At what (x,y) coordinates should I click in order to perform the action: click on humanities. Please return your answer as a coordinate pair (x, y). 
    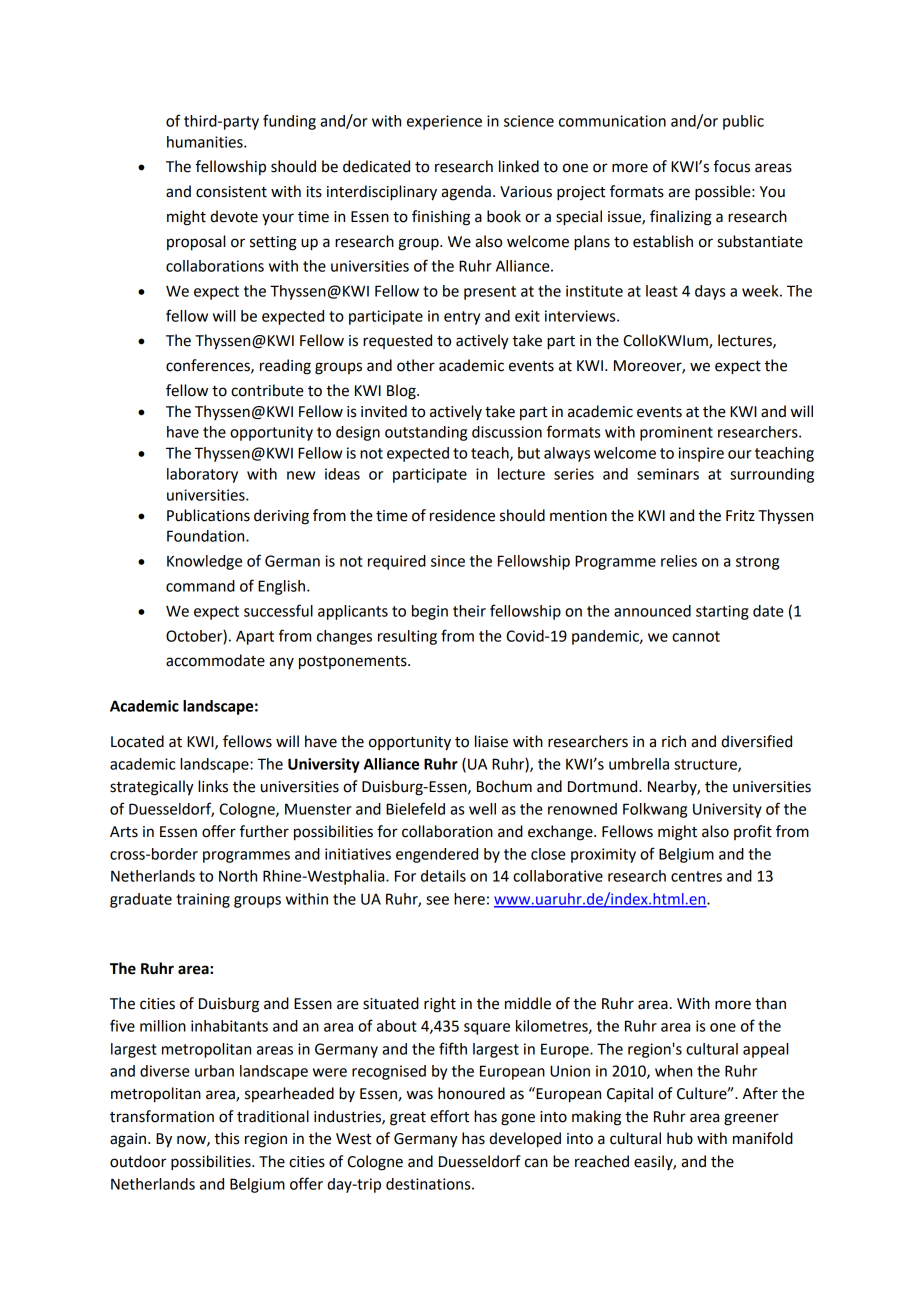
    Looking at the image, I should click on (206, 142).
